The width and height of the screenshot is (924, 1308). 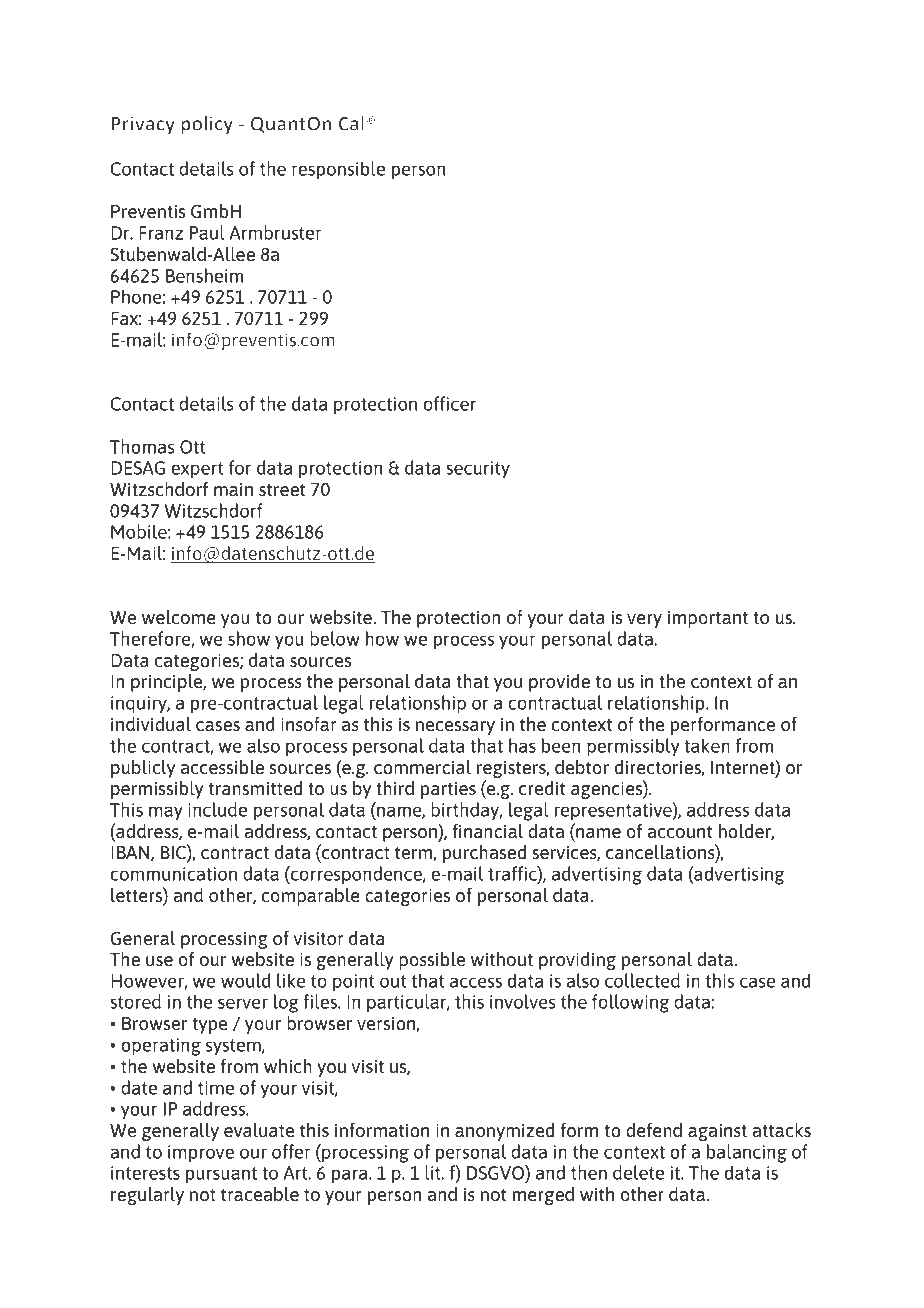 What do you see at coordinates (708, 619) in the screenshot?
I see `important` at bounding box center [708, 619].
